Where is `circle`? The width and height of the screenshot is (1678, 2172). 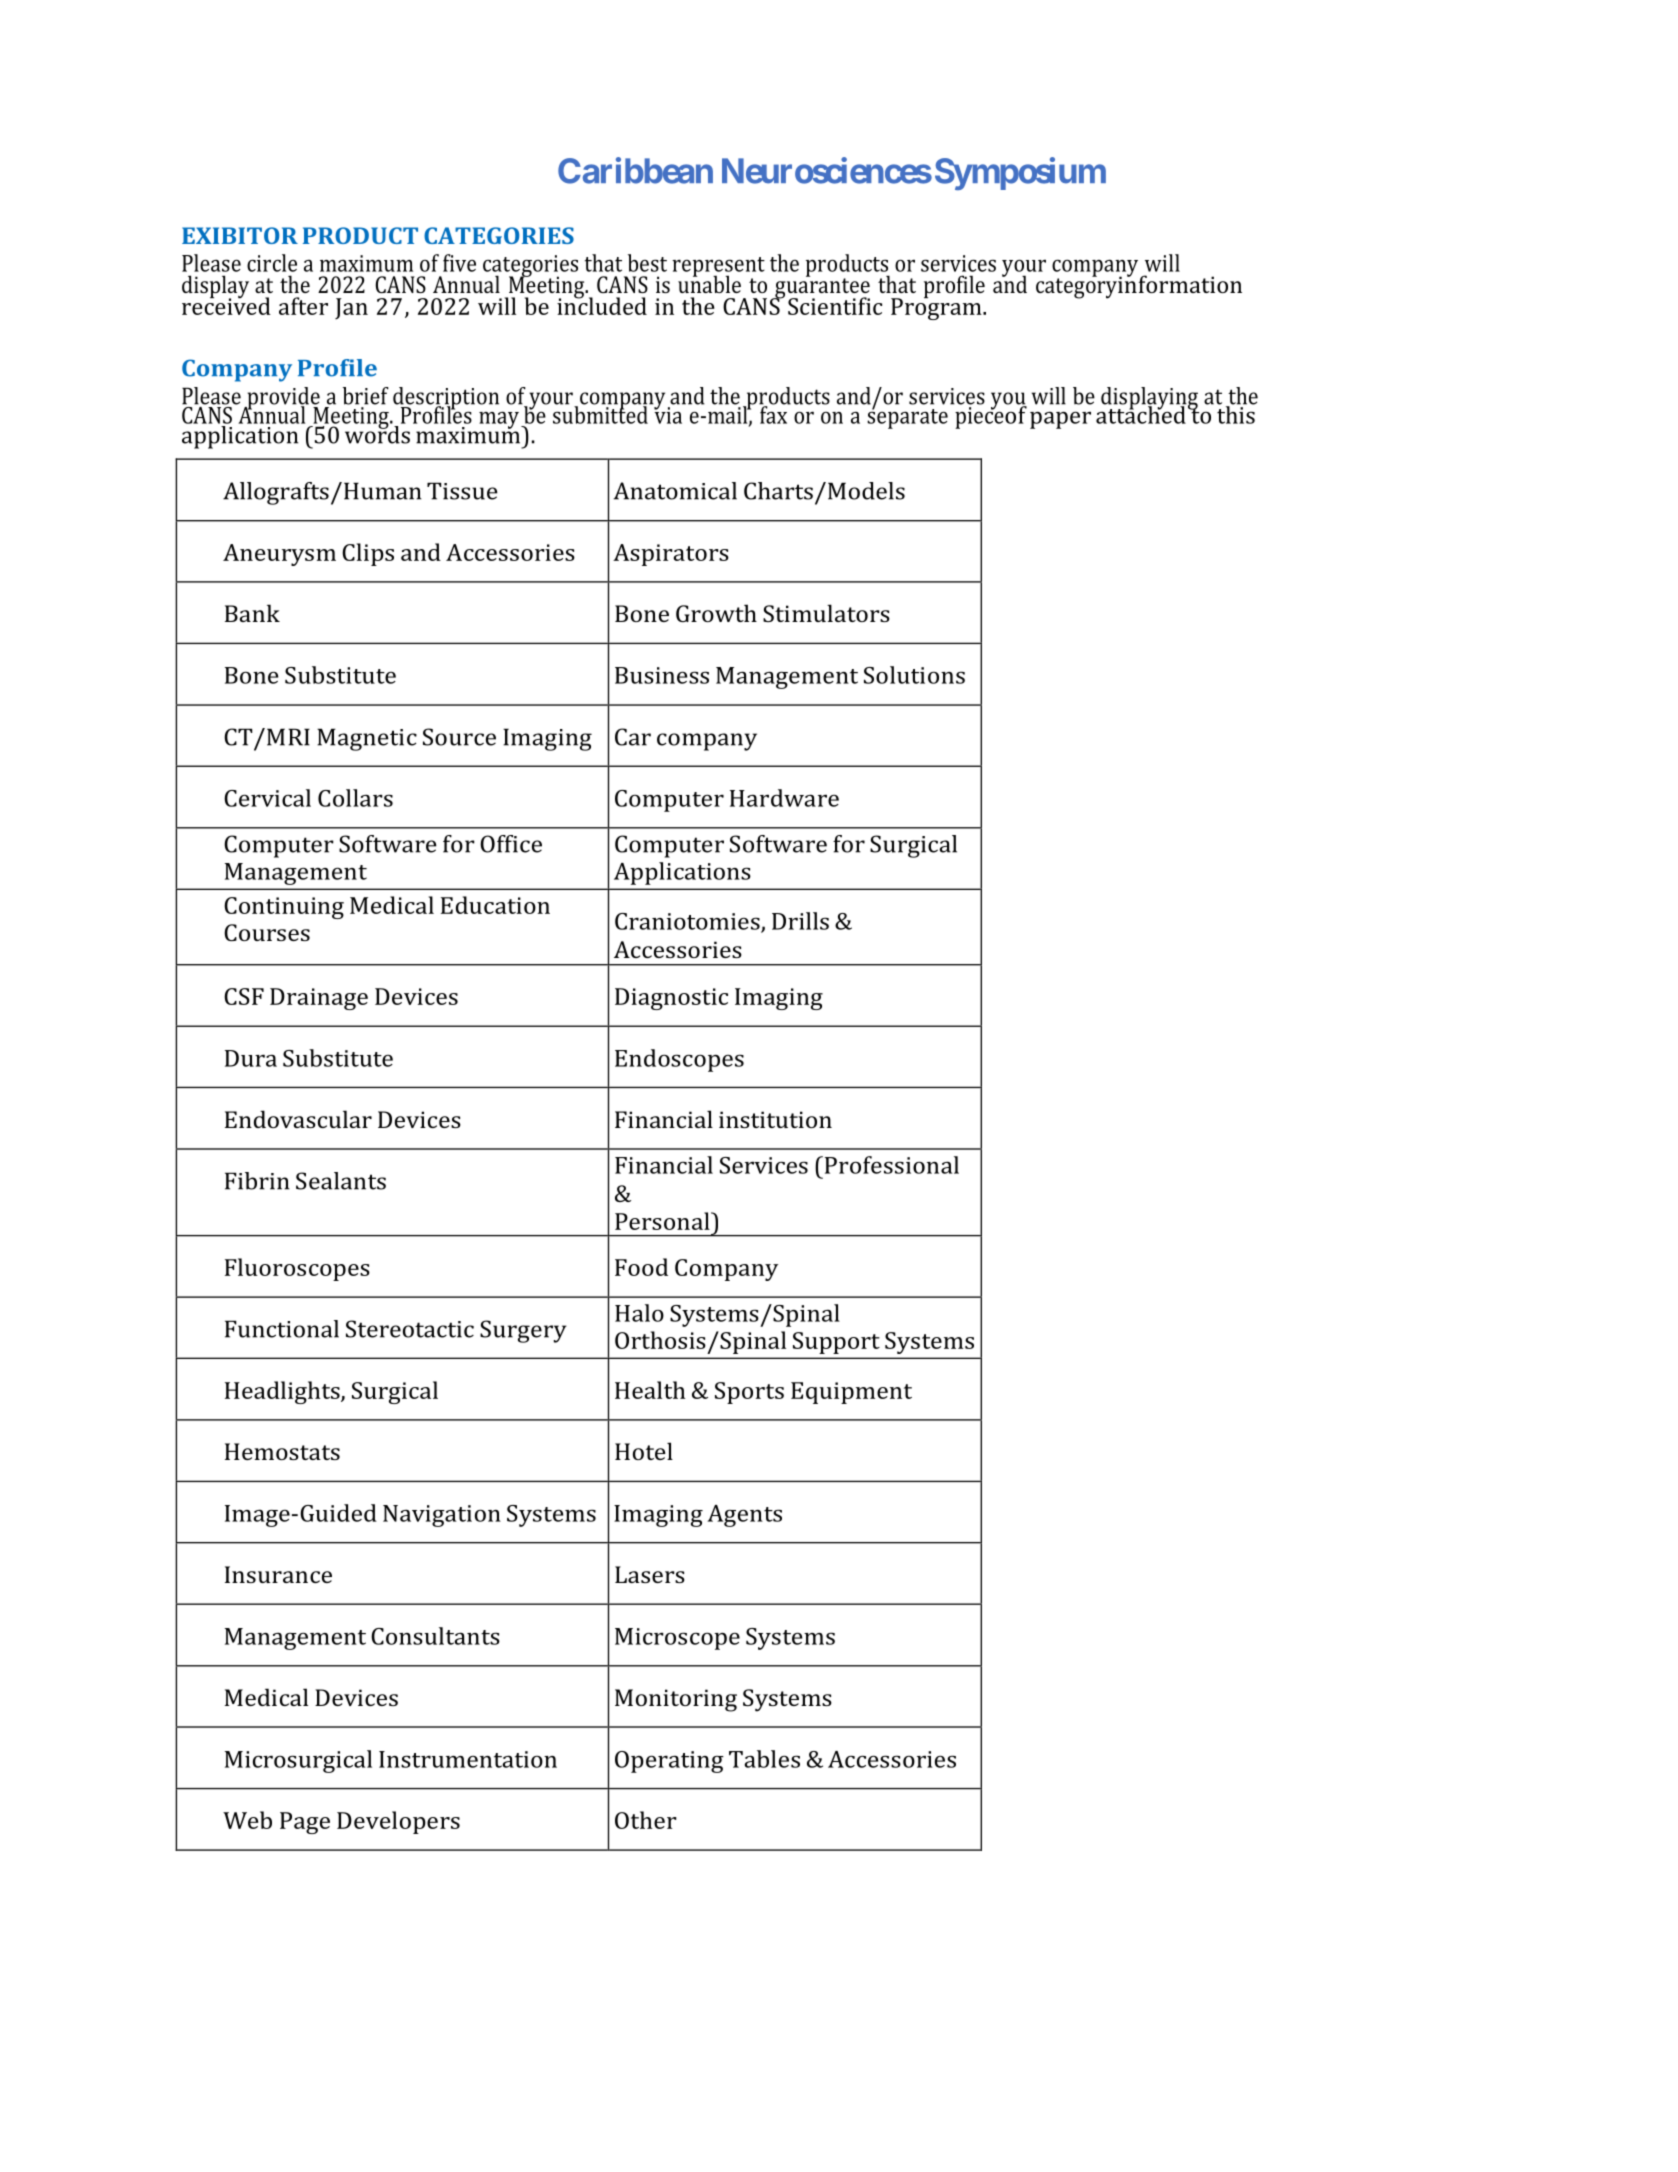 circle is located at coordinates (272, 263).
